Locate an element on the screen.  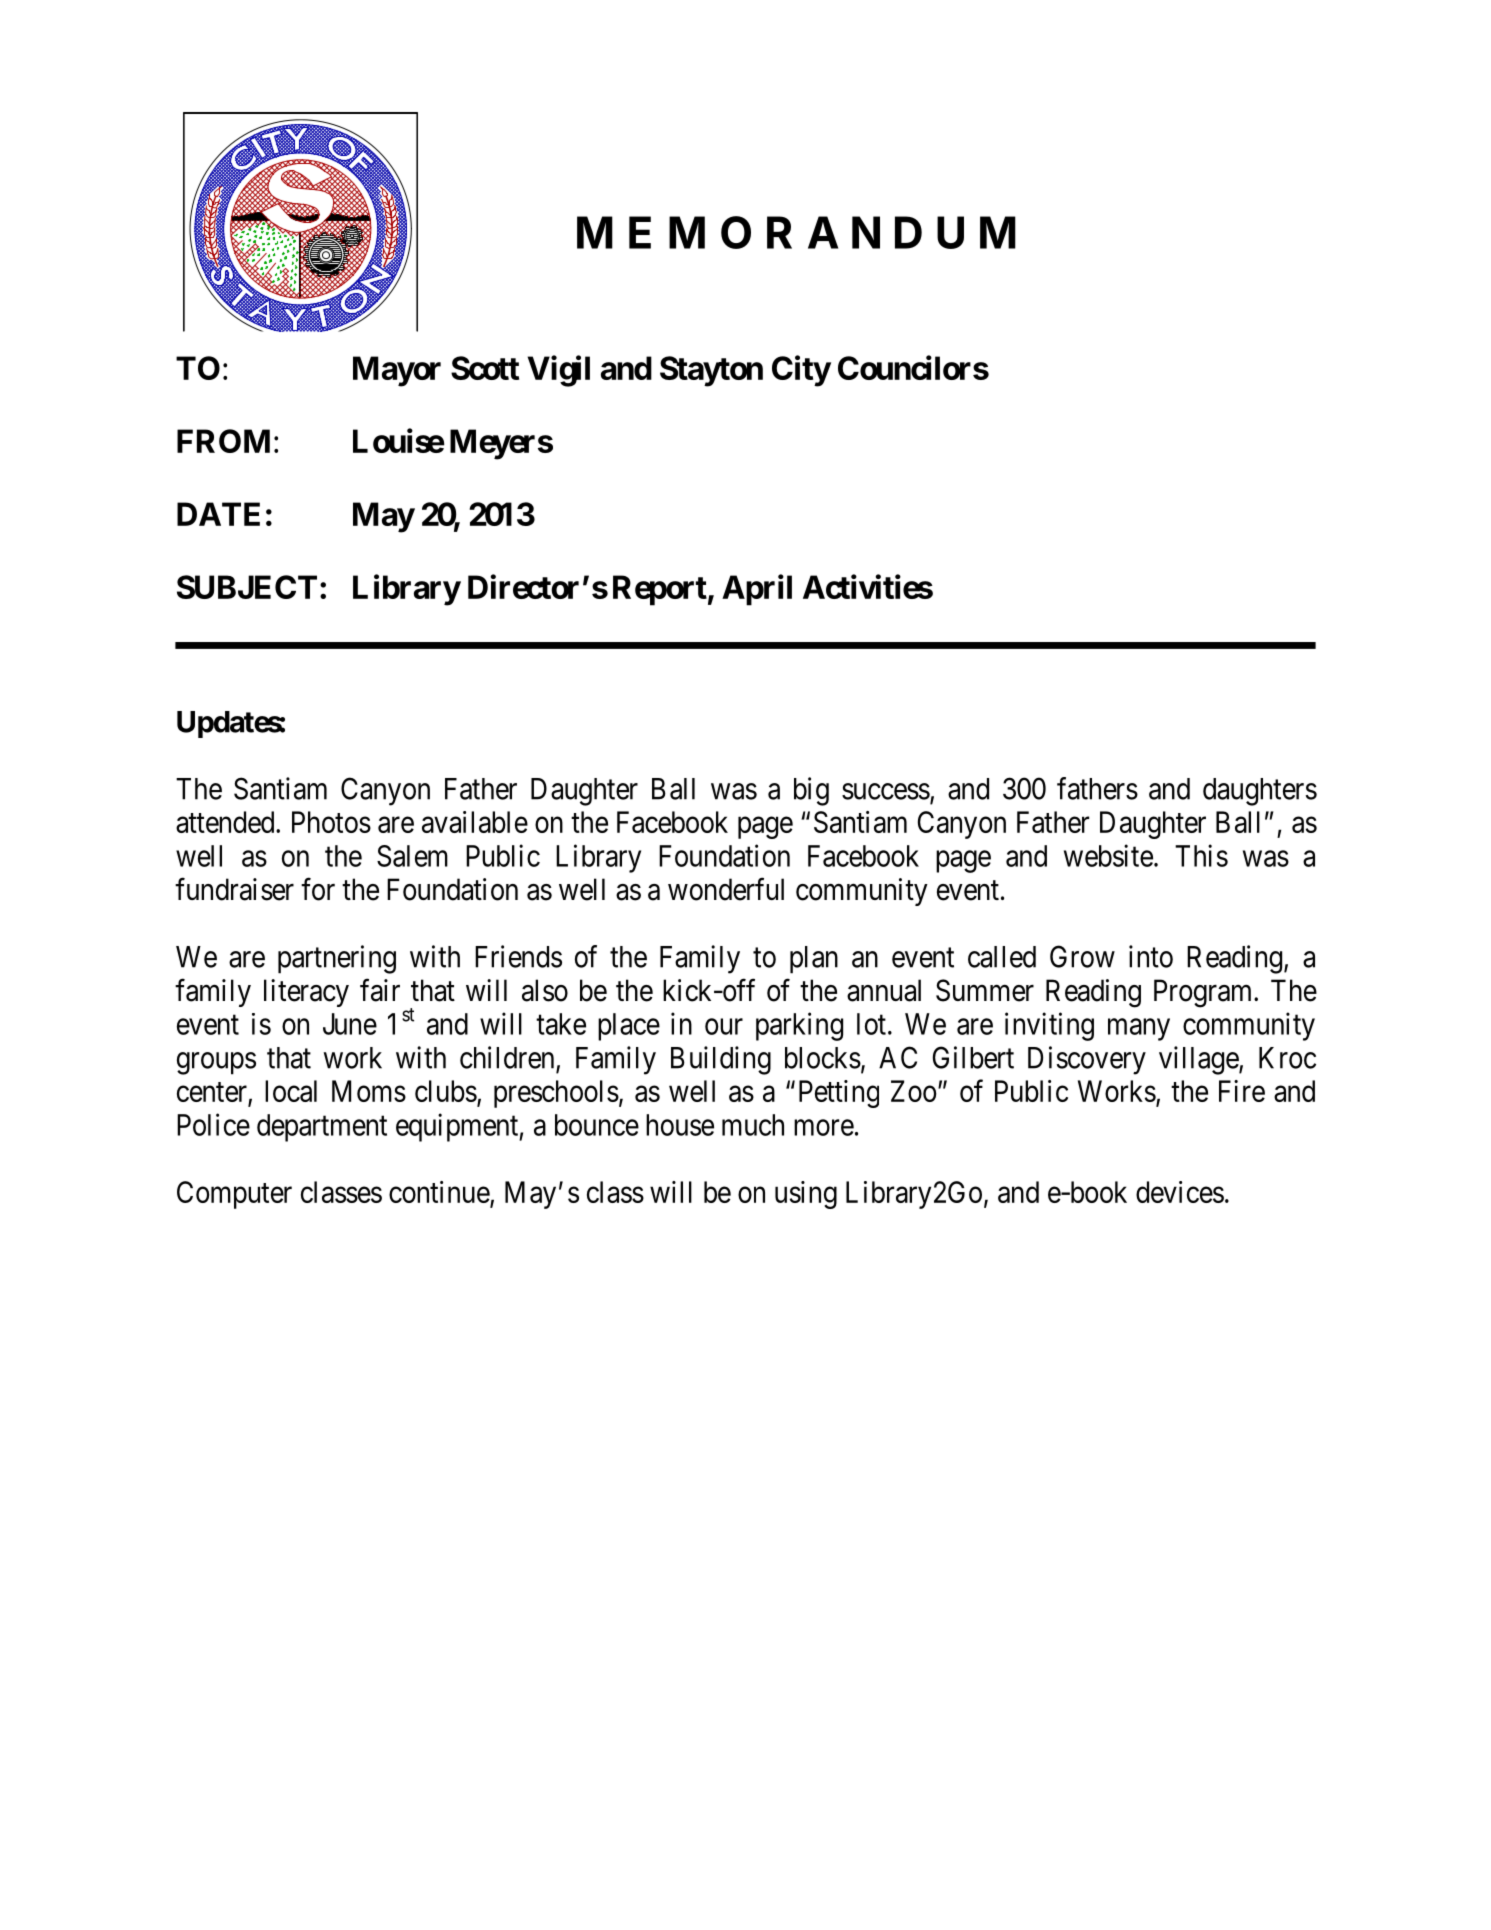
website is located at coordinates (1108, 855).
